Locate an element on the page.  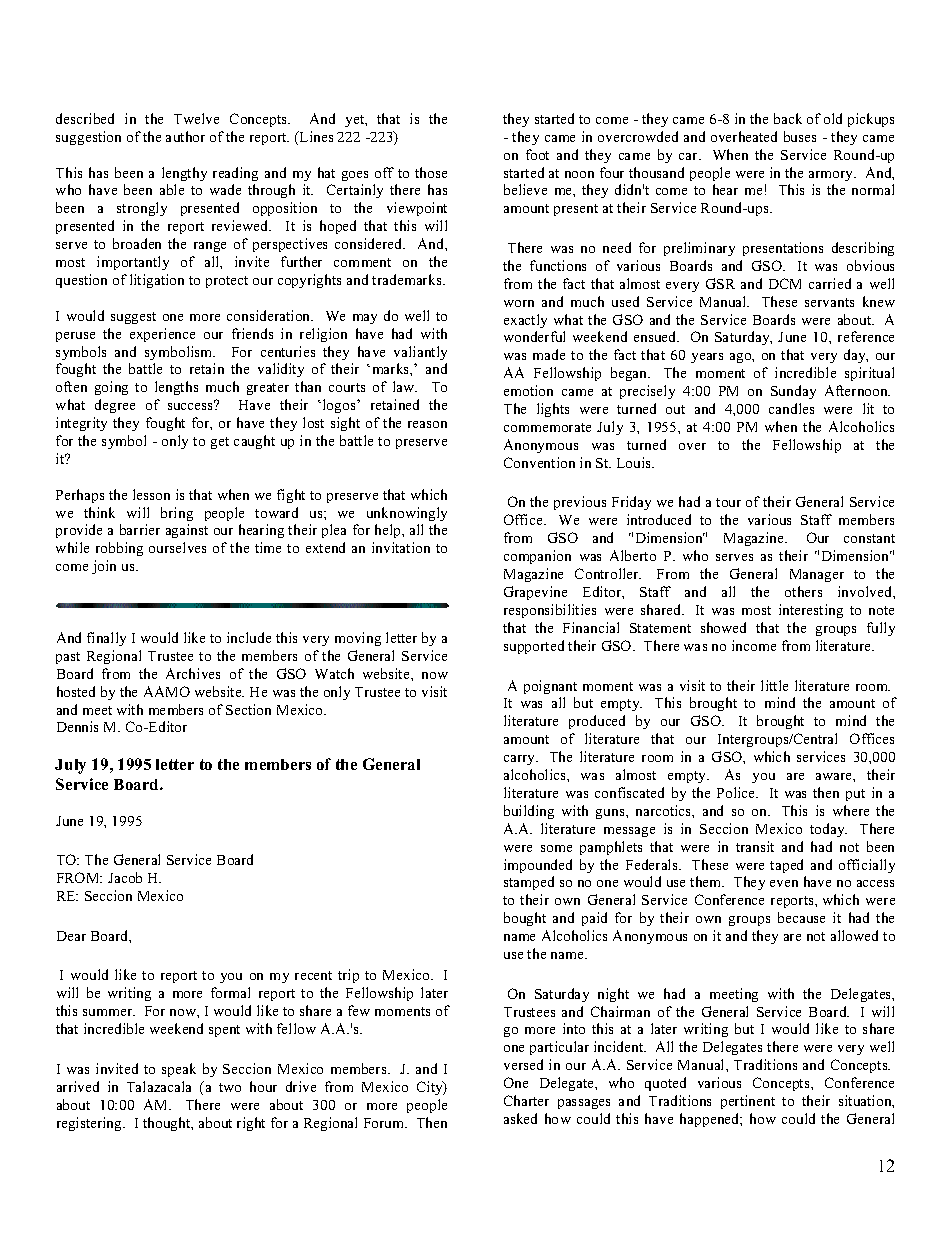
impounded is located at coordinates (538, 866).
